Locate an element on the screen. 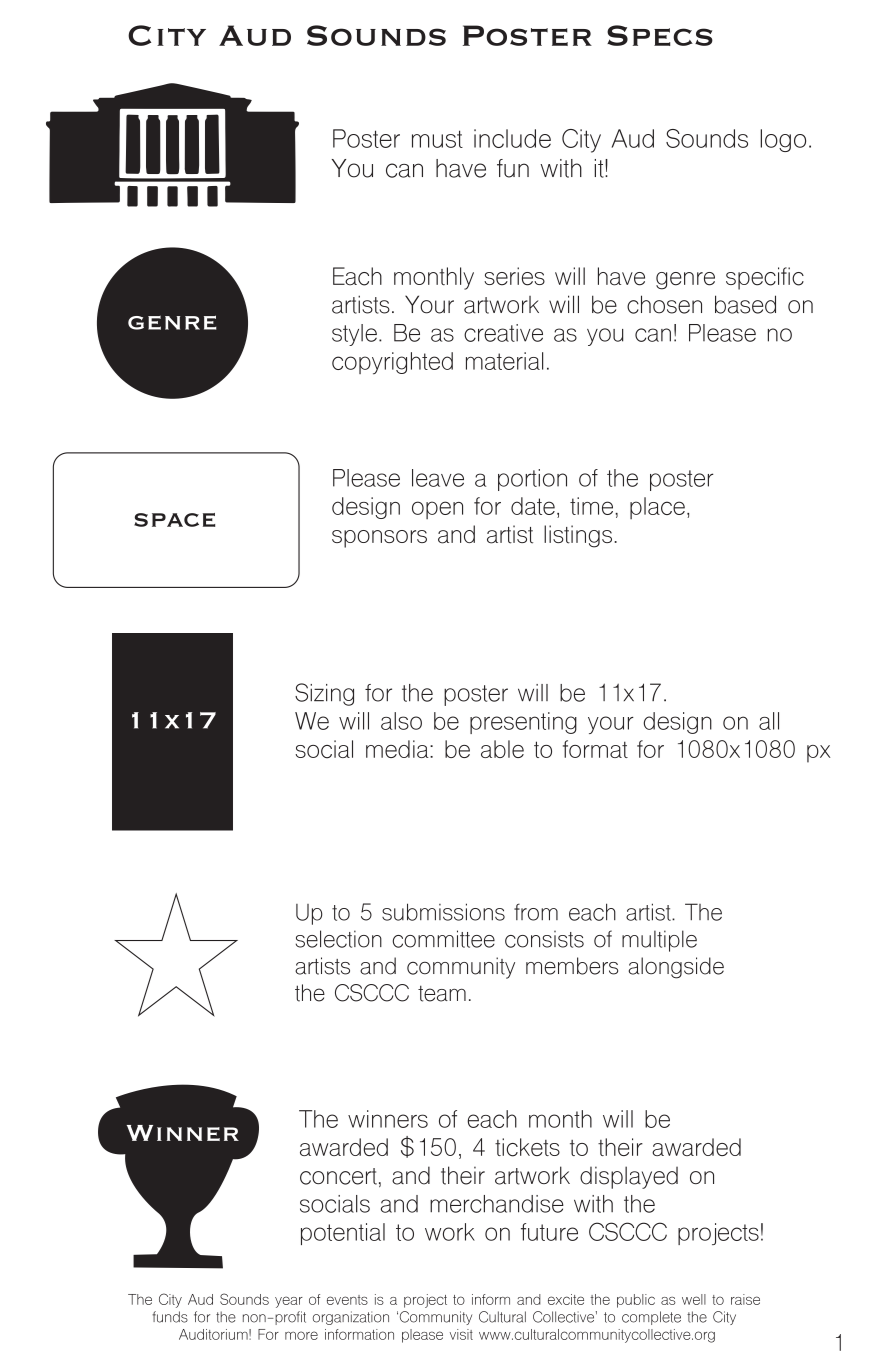 The width and height of the screenshot is (887, 1372). year is located at coordinates (289, 1302).
